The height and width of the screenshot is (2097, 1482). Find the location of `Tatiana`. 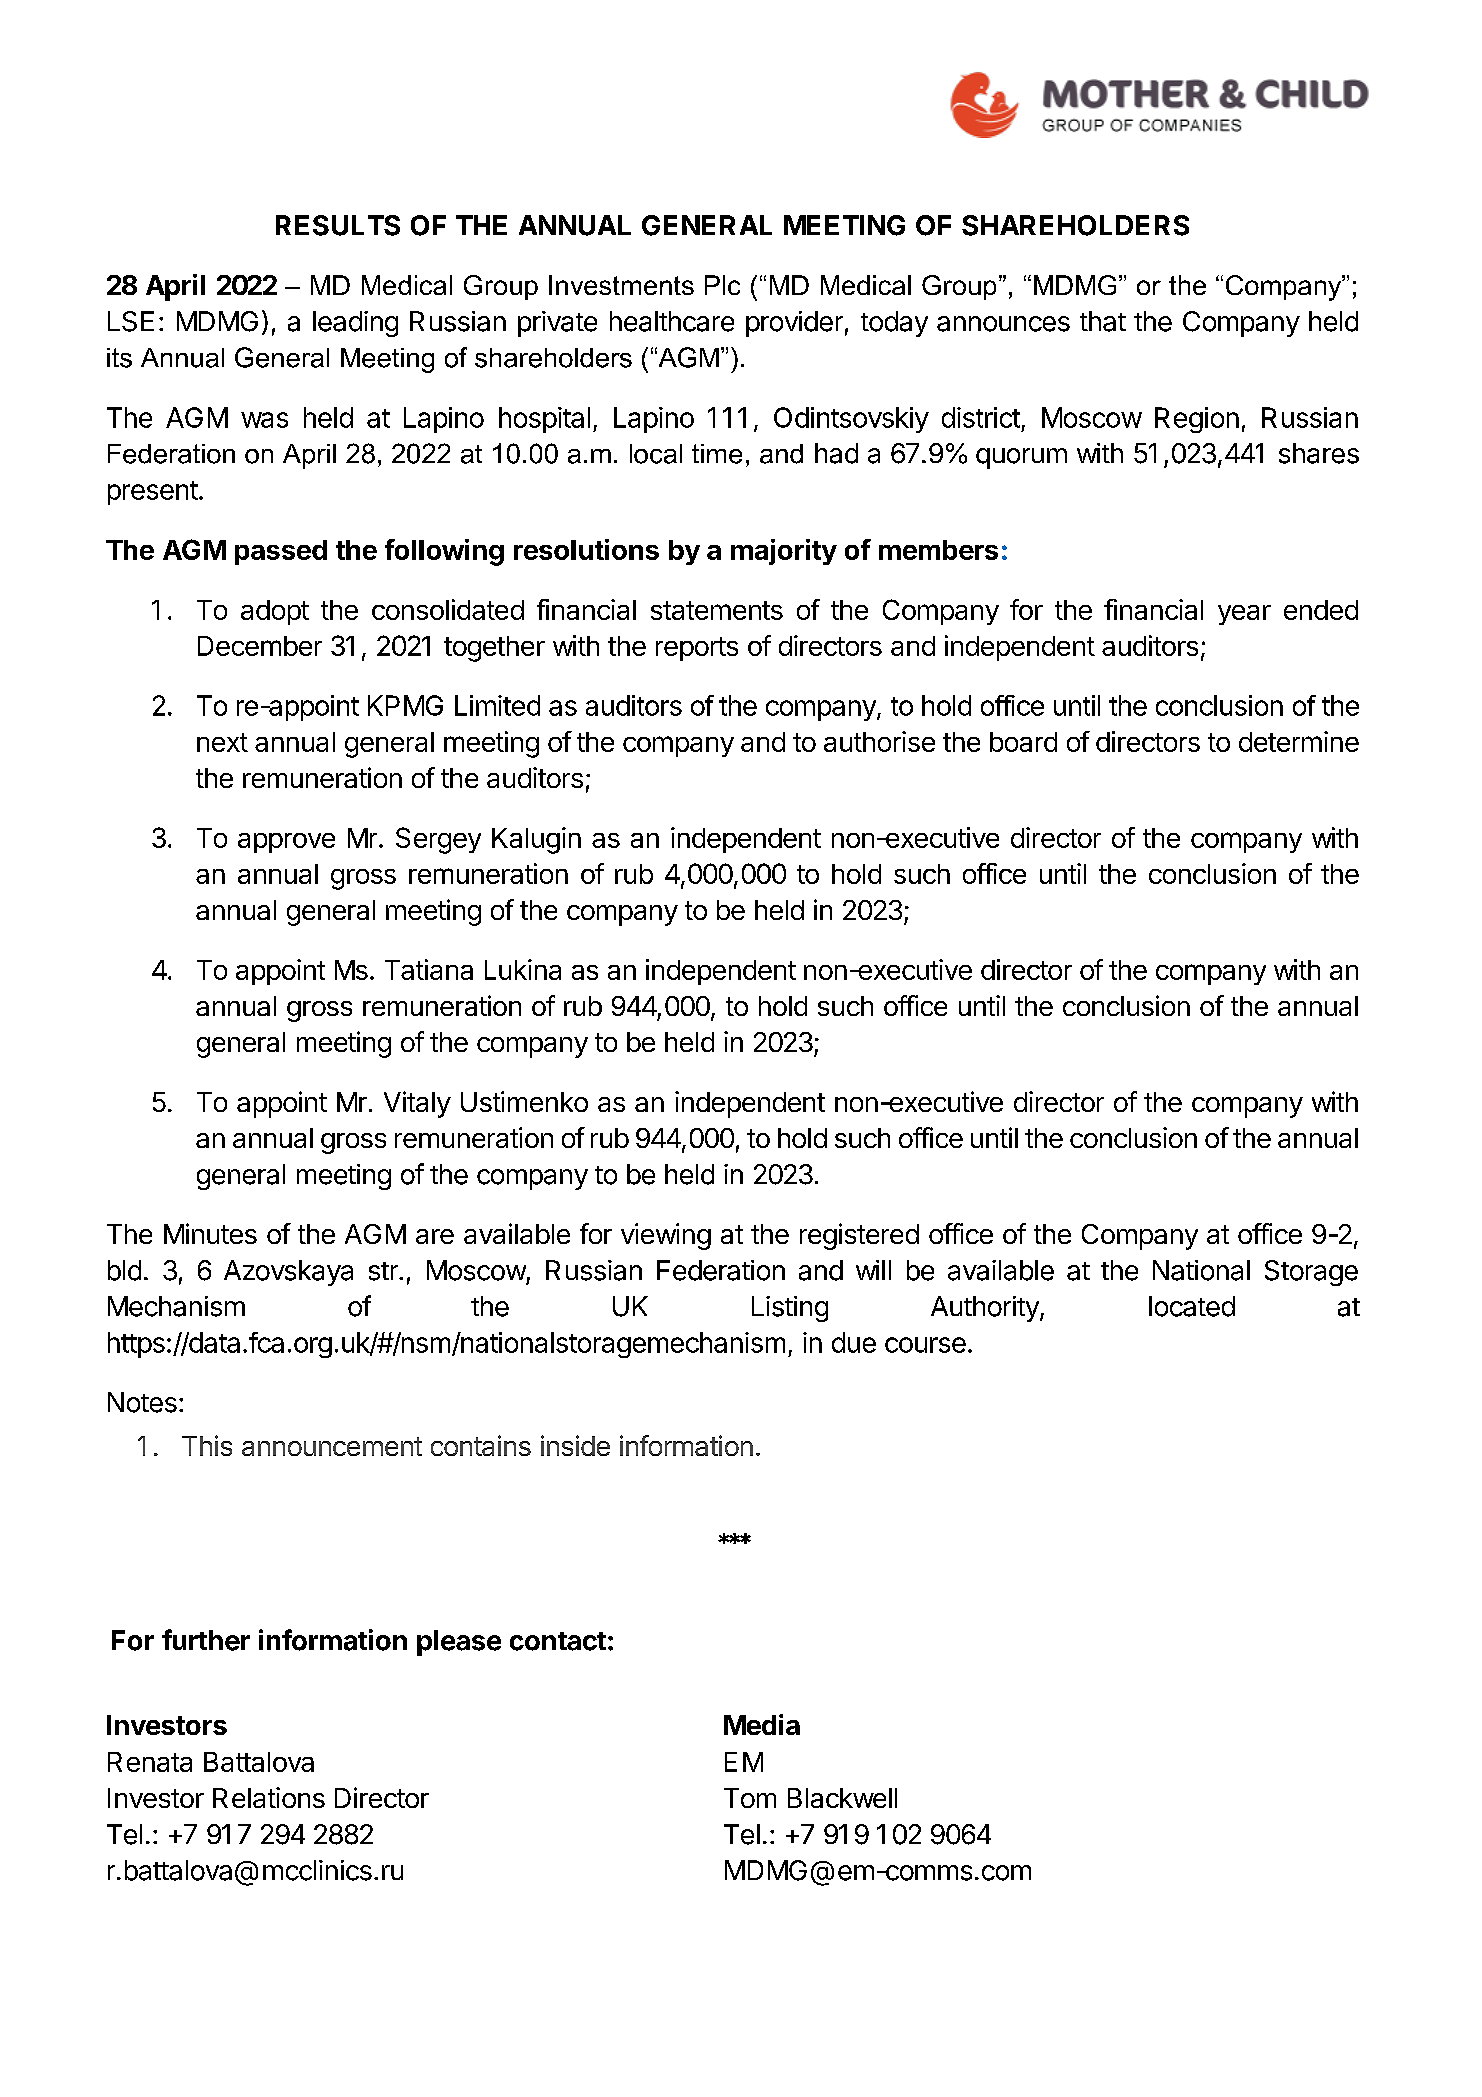

Tatiana is located at coordinates (429, 969).
